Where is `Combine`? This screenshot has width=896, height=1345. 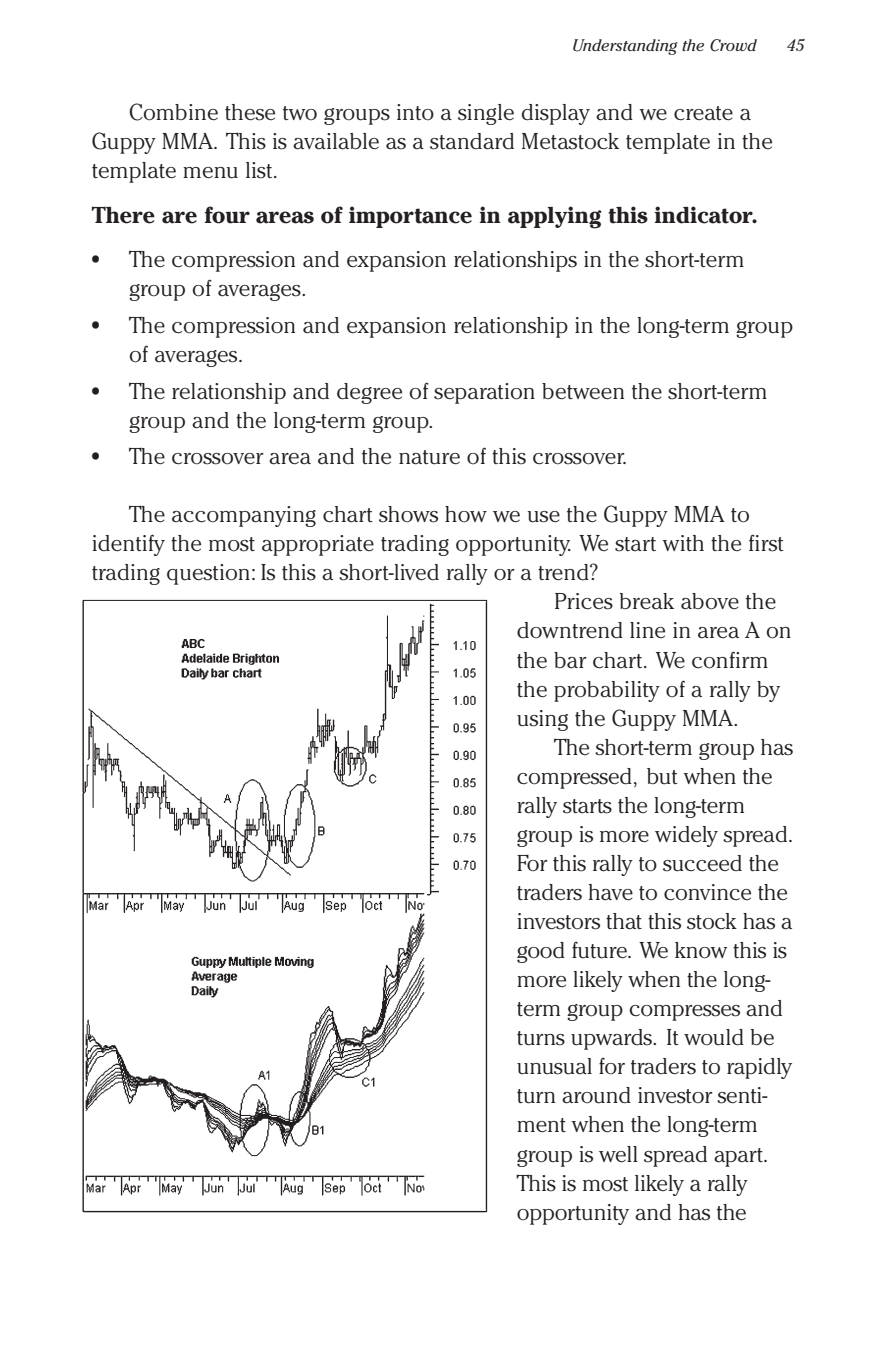
Combine is located at coordinates (173, 112).
